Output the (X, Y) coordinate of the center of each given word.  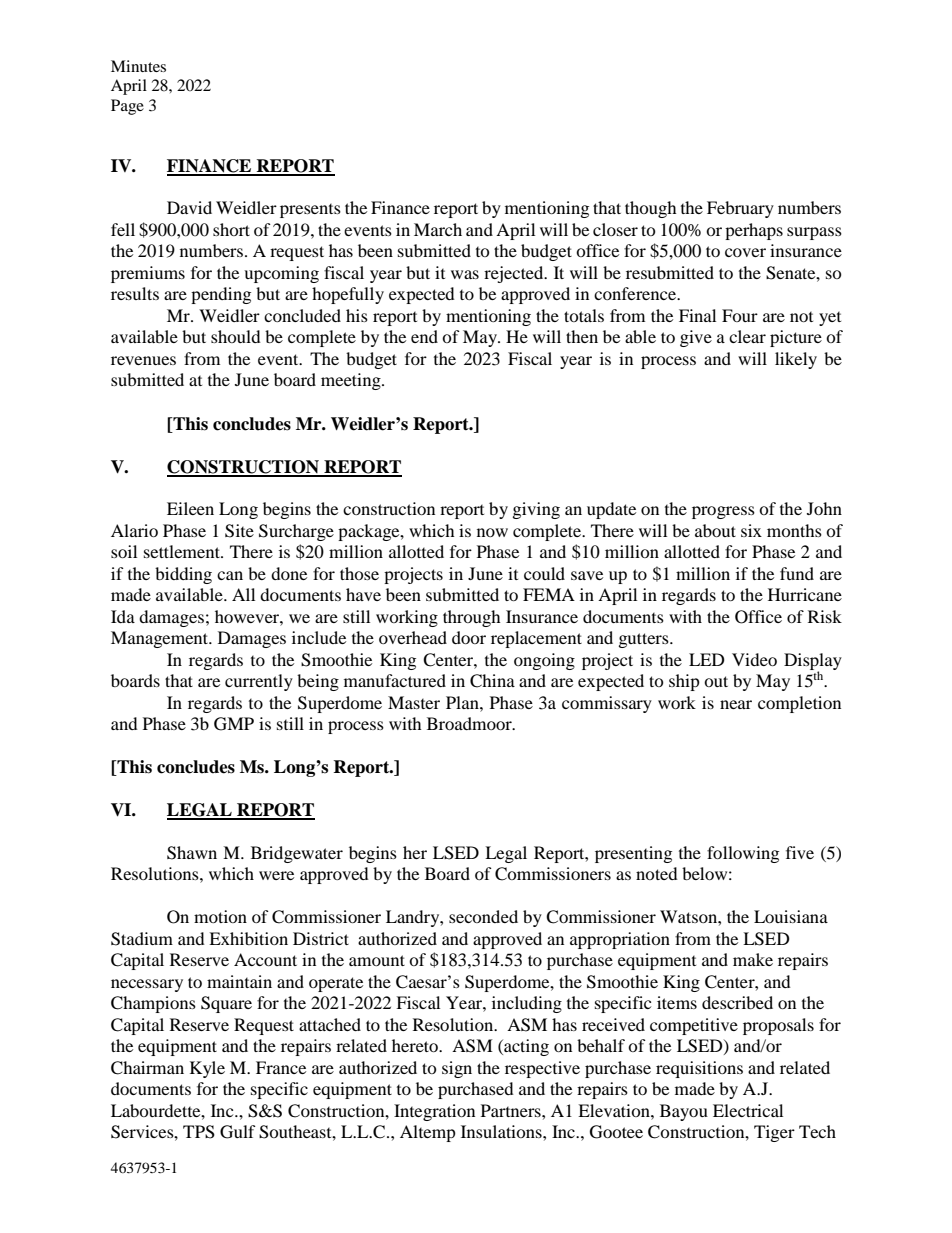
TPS (199, 1132)
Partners (512, 1110)
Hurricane (805, 594)
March (438, 229)
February (740, 209)
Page (127, 107)
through (472, 618)
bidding (183, 575)
